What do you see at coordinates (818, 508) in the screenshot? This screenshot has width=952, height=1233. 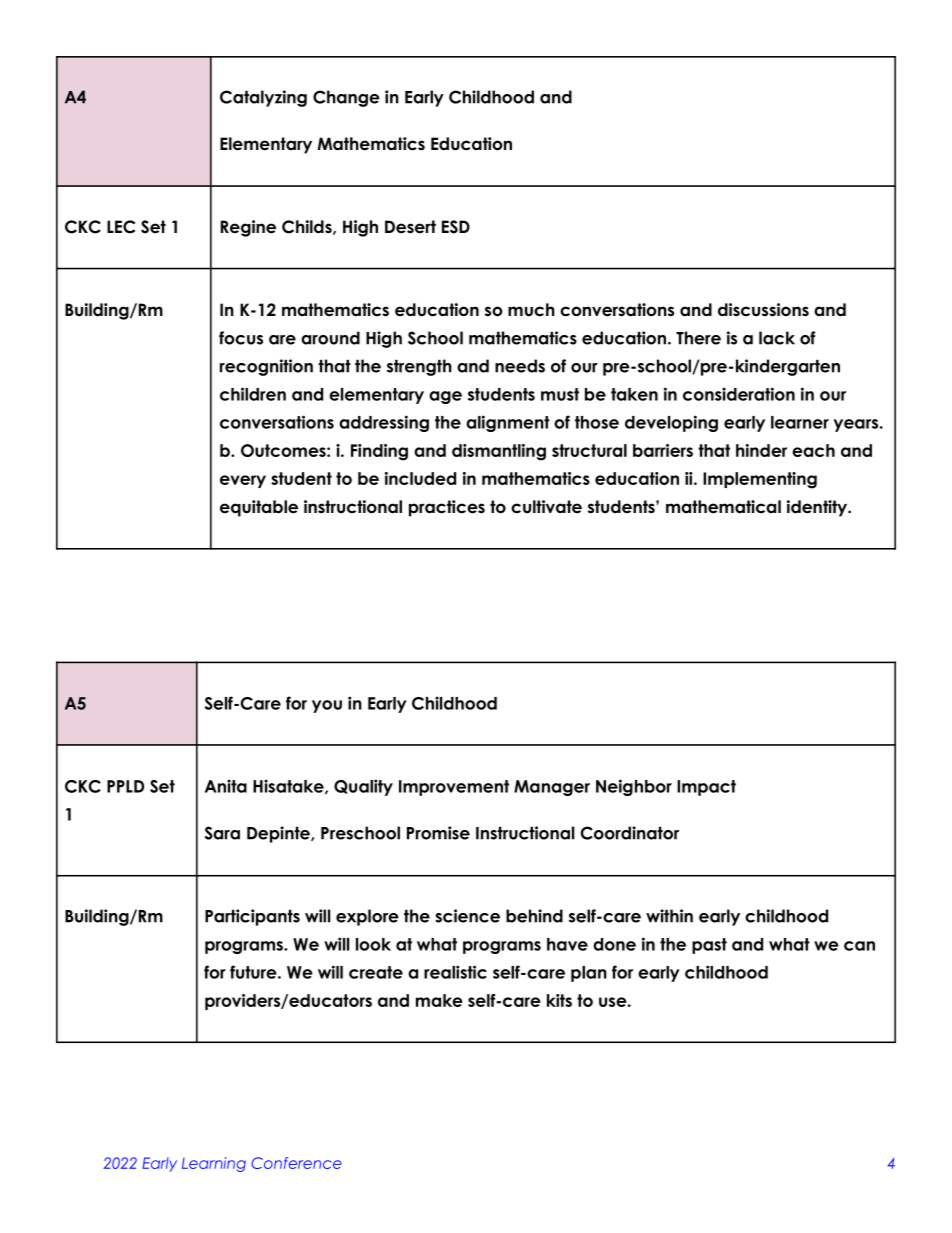 I see `identity` at bounding box center [818, 508].
